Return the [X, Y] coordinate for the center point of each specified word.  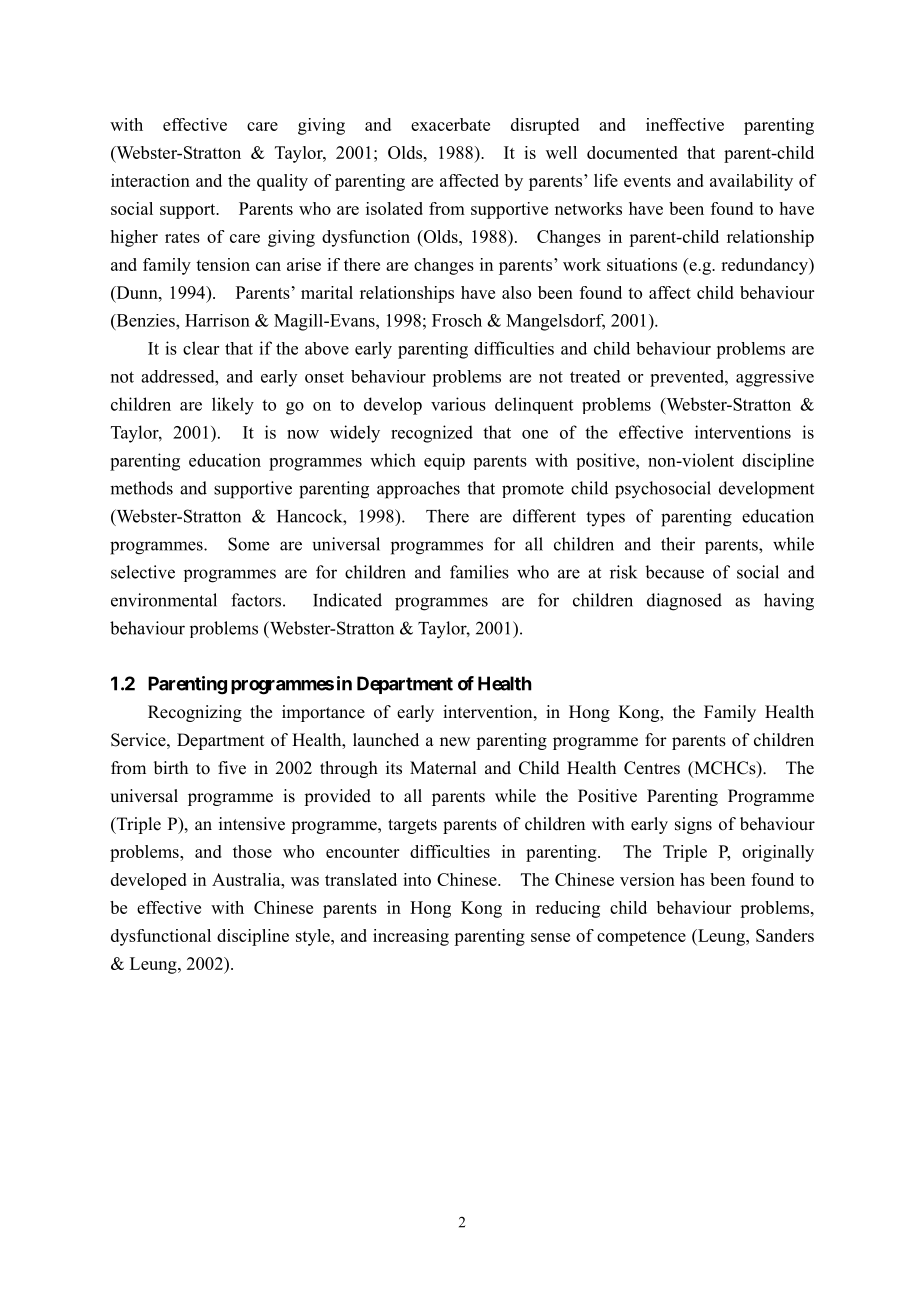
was [305, 881]
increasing [411, 937]
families [479, 572]
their [678, 544]
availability [751, 182]
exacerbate [450, 124]
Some [248, 544]
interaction [150, 180]
